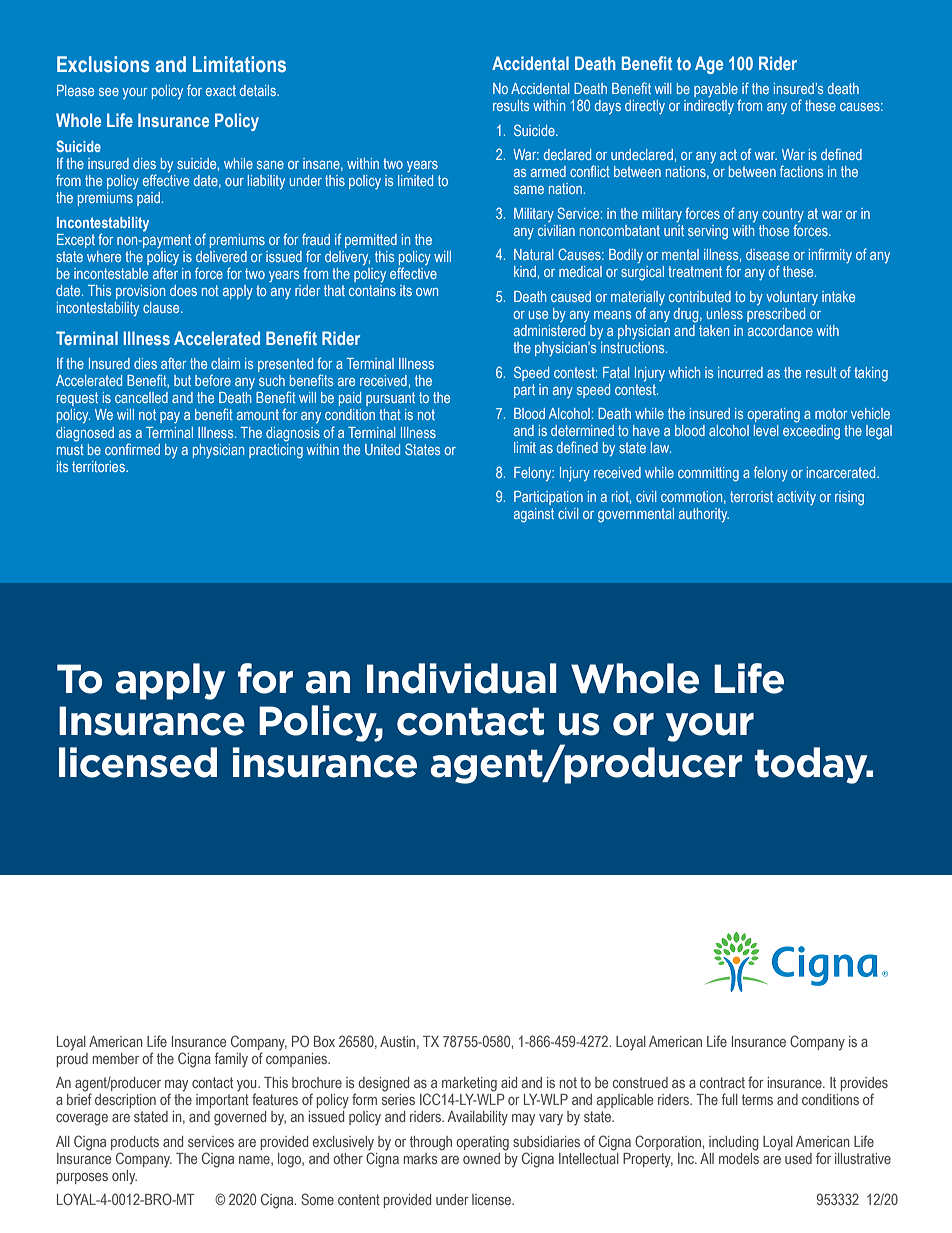 This screenshot has width=952, height=1233. I want to click on models, so click(739, 1157).
